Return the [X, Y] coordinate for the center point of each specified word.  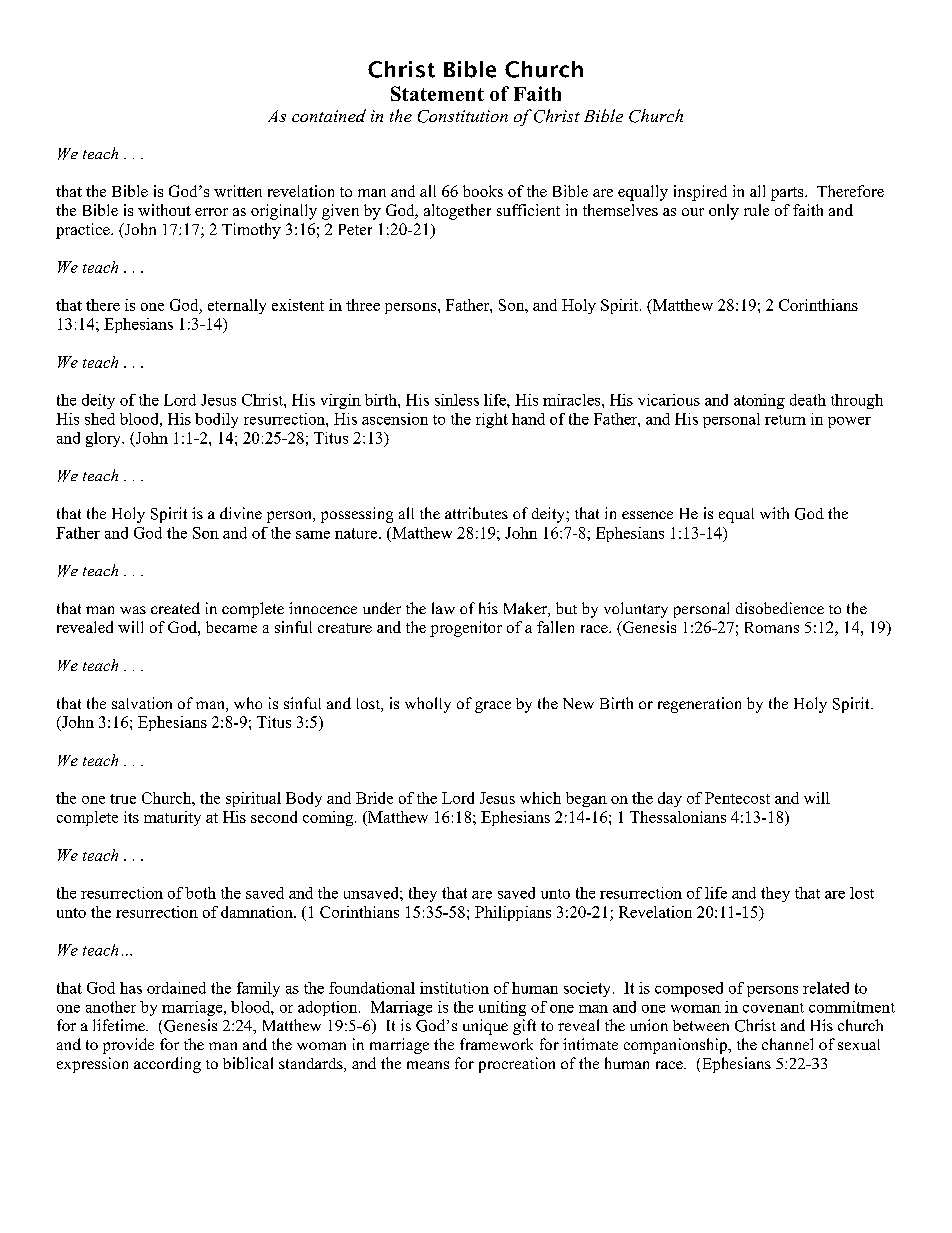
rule [756, 210]
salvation [142, 703]
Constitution [463, 116]
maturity [172, 818]
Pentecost [737, 798]
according [167, 1065]
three [363, 305]
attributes [476, 513]
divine [241, 513]
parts [788, 194]
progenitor [466, 629]
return [785, 420]
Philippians [513, 913]
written [238, 191]
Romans [772, 627]
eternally [237, 306]
